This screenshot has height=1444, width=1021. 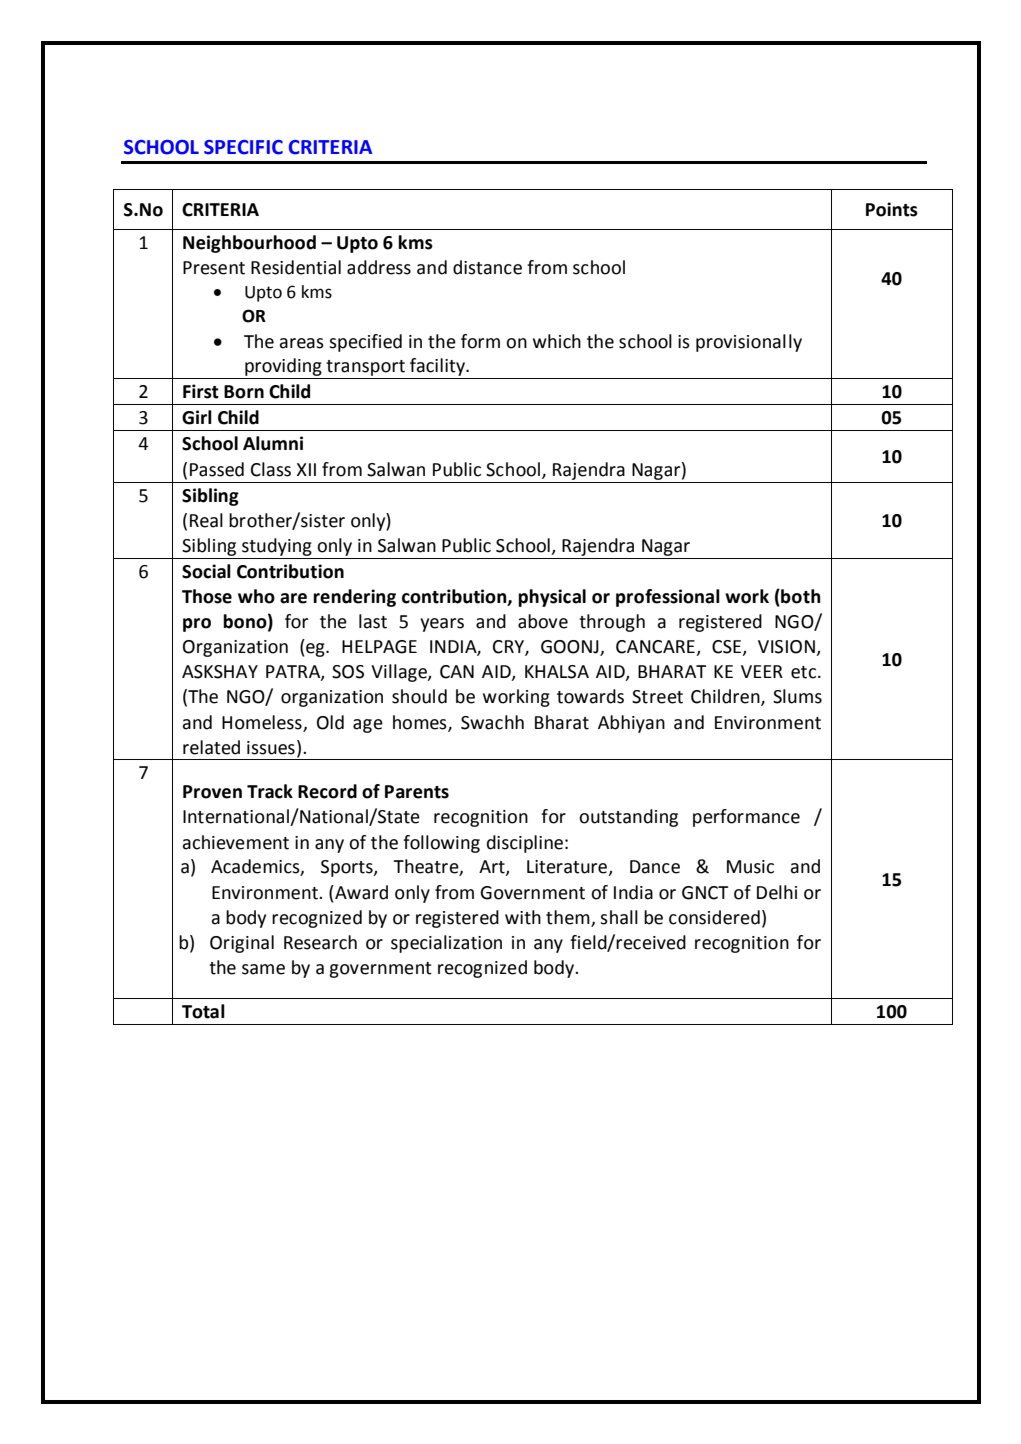 What do you see at coordinates (487, 267) in the screenshot?
I see `distance` at bounding box center [487, 267].
